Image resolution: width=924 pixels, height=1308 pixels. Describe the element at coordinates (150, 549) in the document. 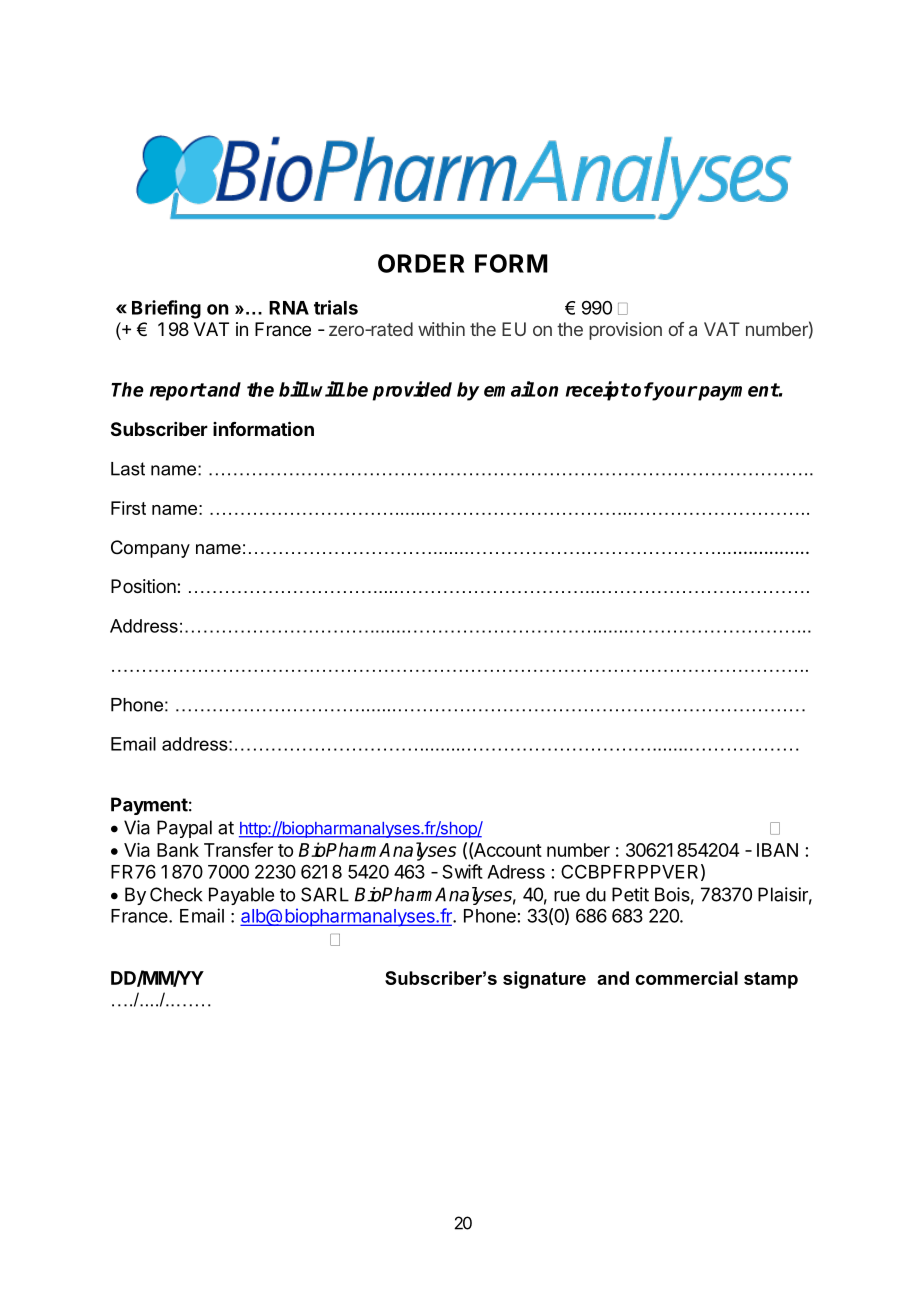

I see `Company` at that location.
